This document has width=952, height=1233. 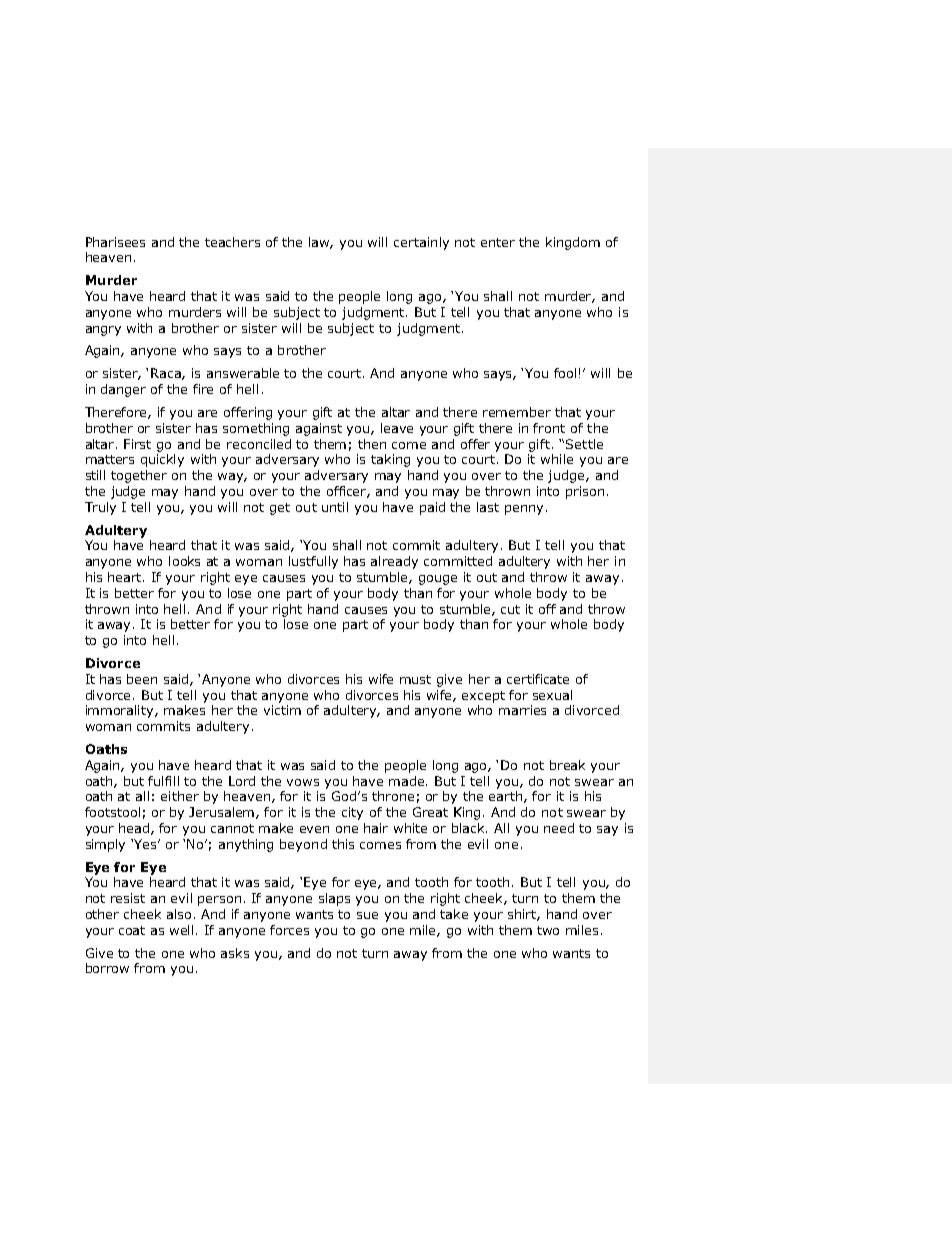 What do you see at coordinates (522, 710) in the document?
I see `marries` at bounding box center [522, 710].
